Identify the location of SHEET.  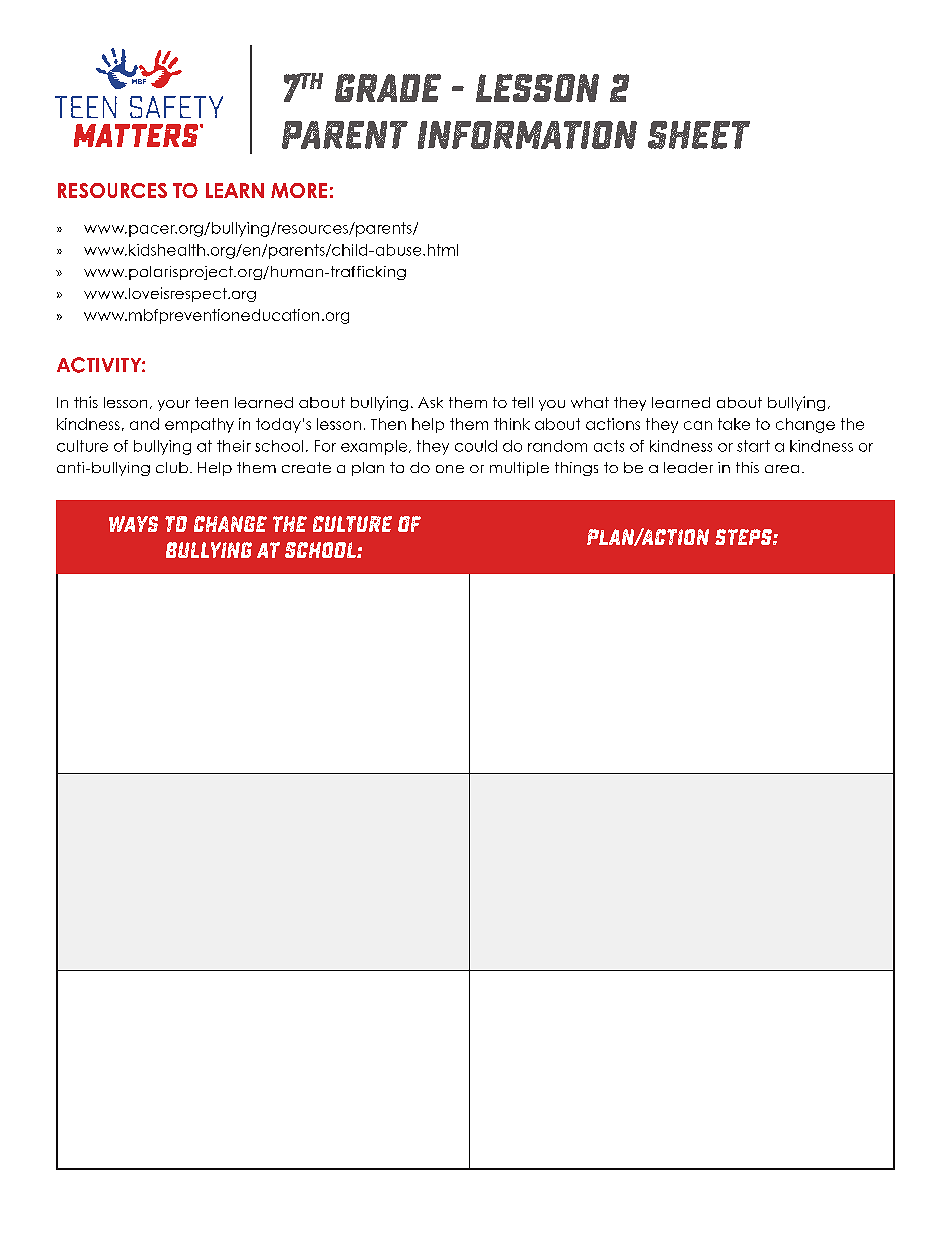
(699, 135).
